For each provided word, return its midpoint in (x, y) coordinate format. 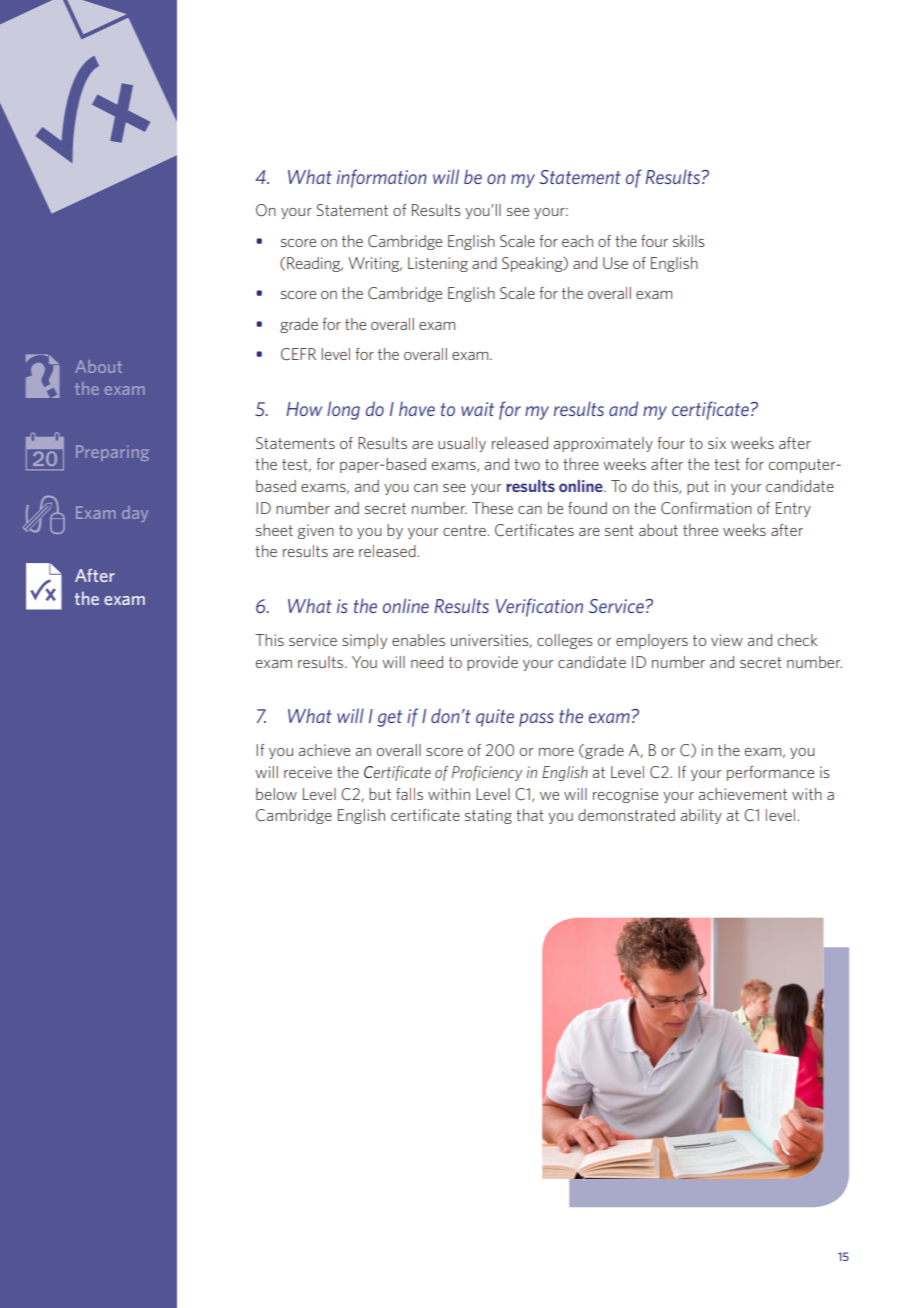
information (382, 178)
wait (477, 409)
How (304, 409)
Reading (315, 264)
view (727, 640)
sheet (274, 530)
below (276, 794)
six (717, 443)
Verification (539, 607)
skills (689, 241)
